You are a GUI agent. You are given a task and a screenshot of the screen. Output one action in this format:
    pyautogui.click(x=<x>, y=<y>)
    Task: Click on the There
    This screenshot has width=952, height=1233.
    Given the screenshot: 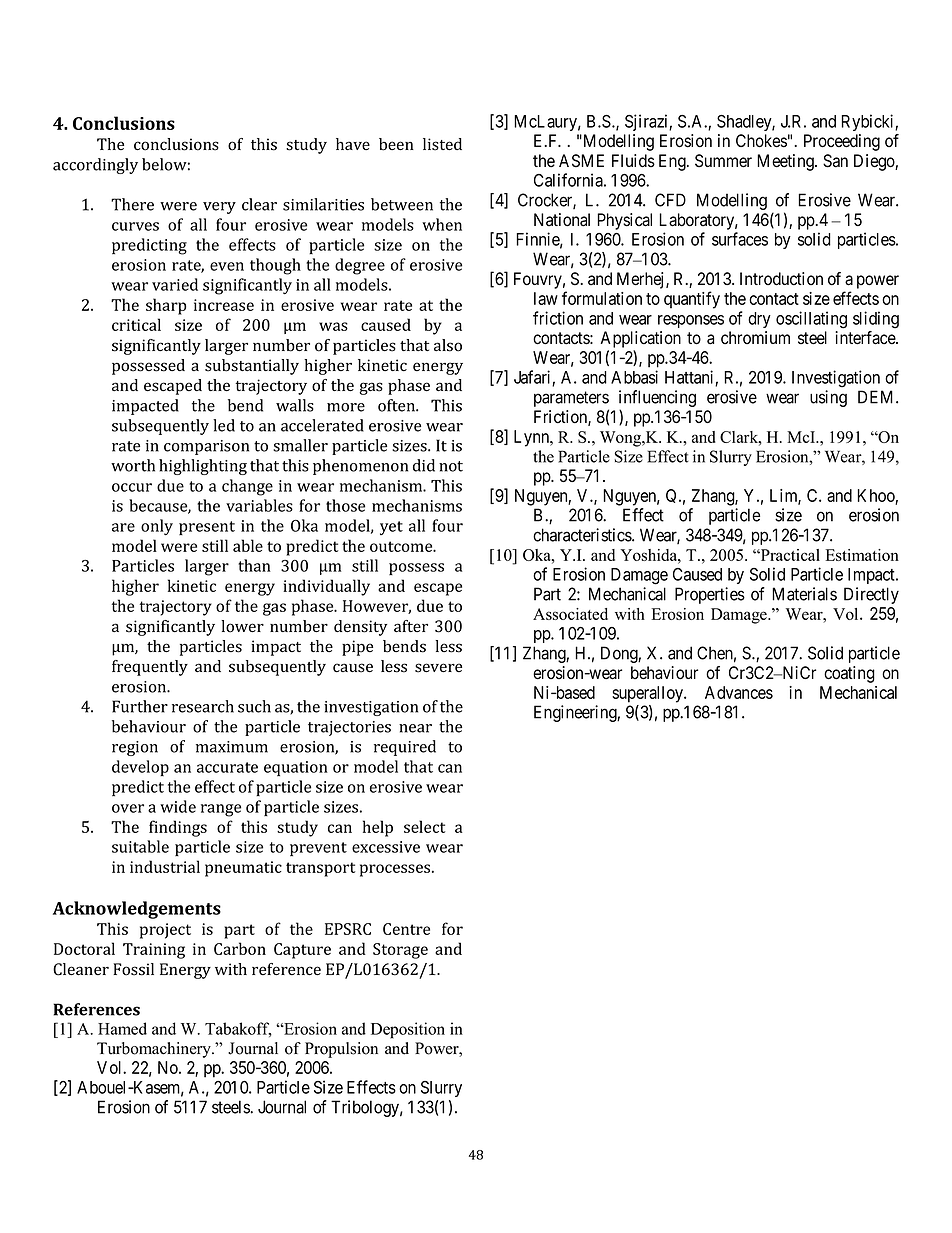 What is the action you would take?
    pyautogui.click(x=132, y=204)
